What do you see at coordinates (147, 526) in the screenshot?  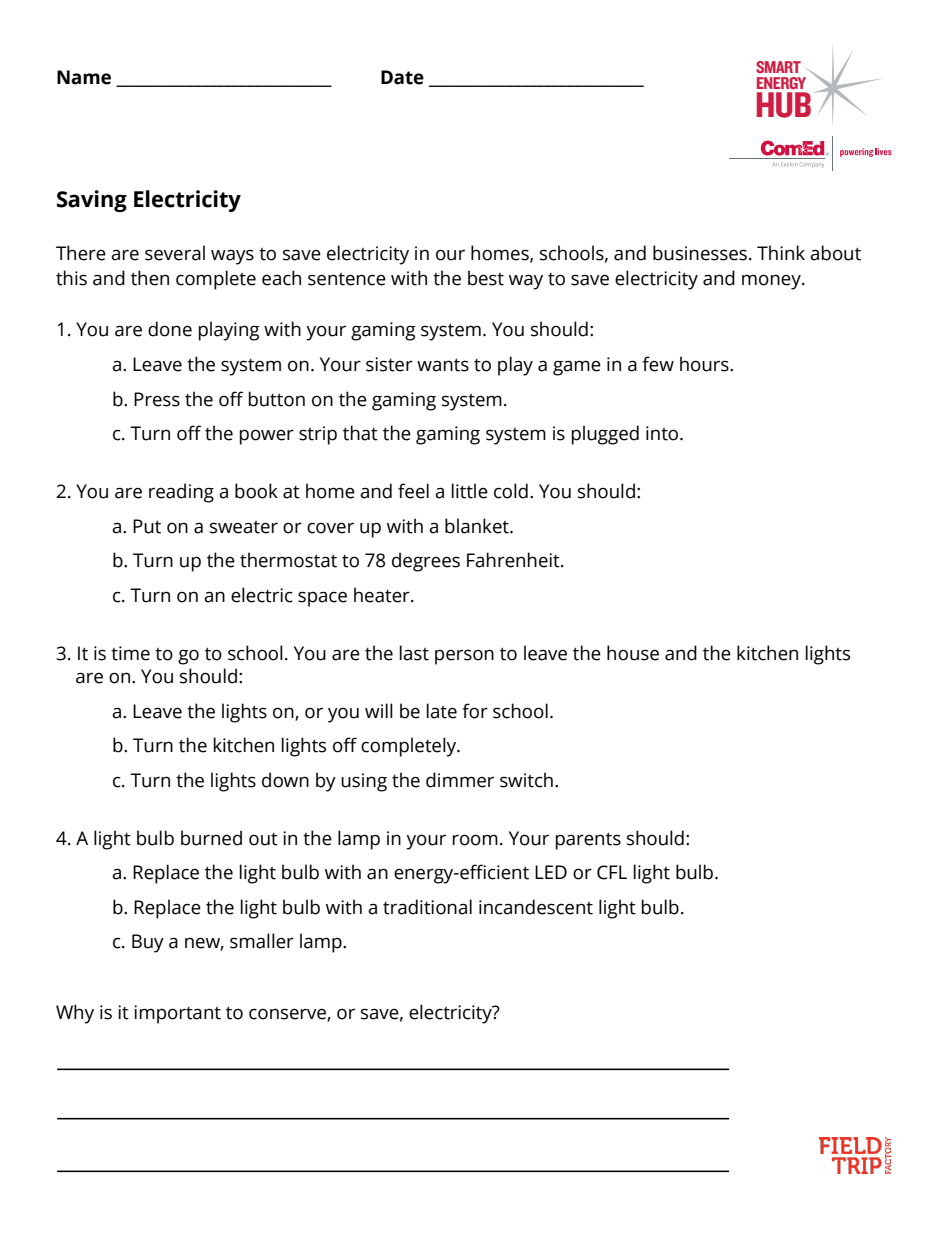 I see `Put` at bounding box center [147, 526].
